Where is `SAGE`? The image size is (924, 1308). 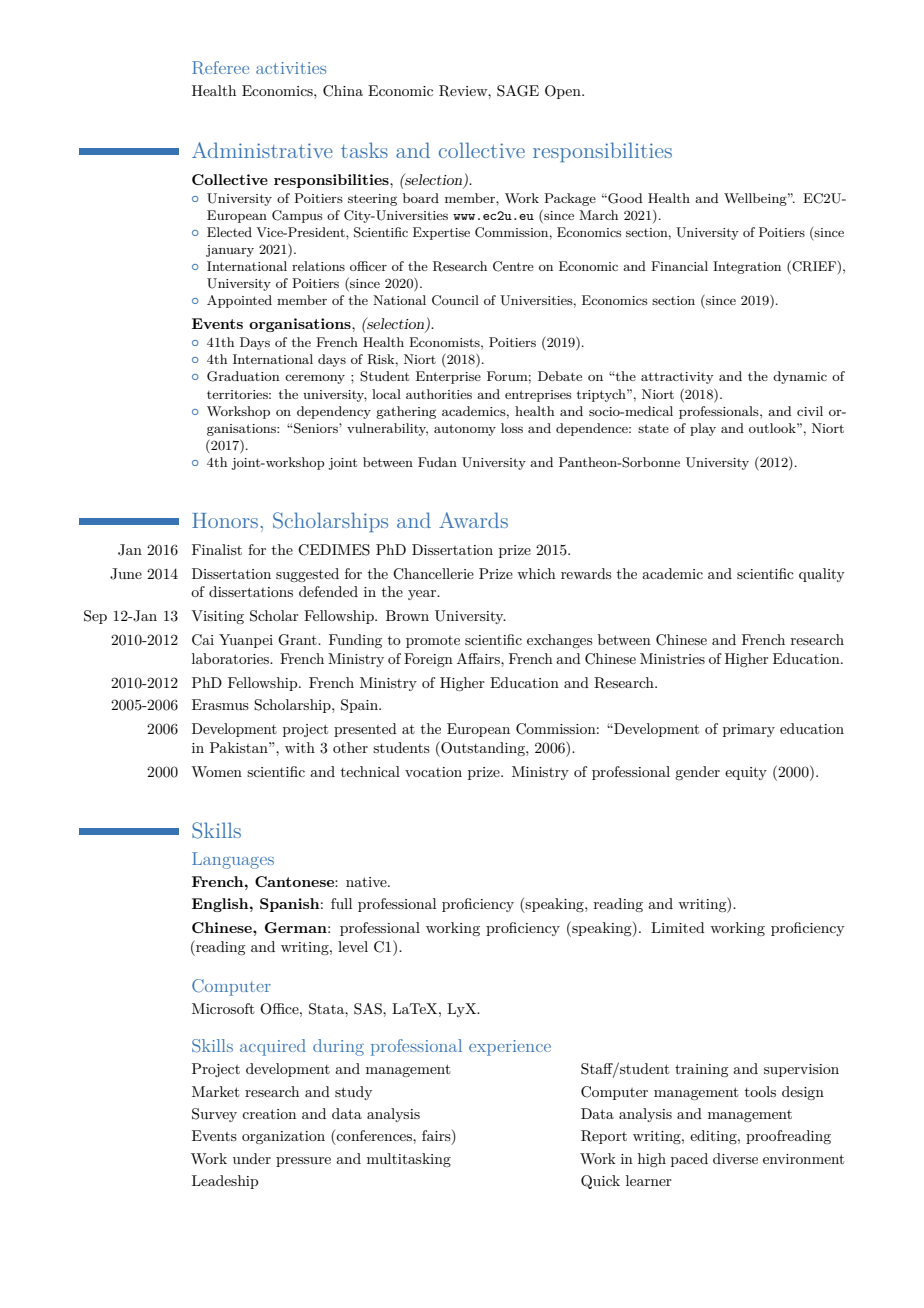 SAGE is located at coordinates (518, 91).
